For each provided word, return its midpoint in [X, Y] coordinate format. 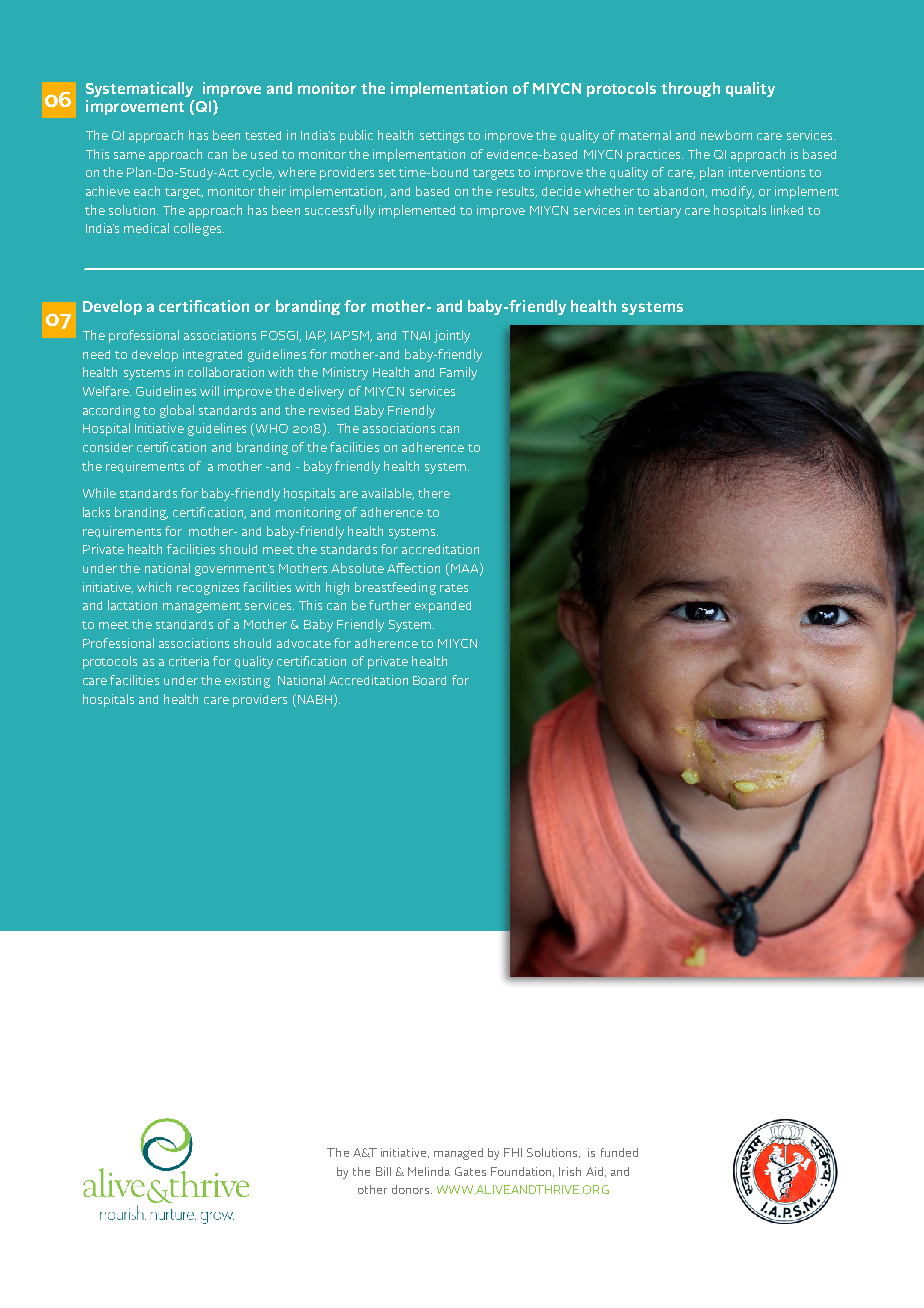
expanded [443, 607]
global [177, 411]
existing [247, 681]
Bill [383, 1171]
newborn [726, 135]
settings [442, 136]
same [129, 155]
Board [429, 680]
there [434, 493]
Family [458, 373]
